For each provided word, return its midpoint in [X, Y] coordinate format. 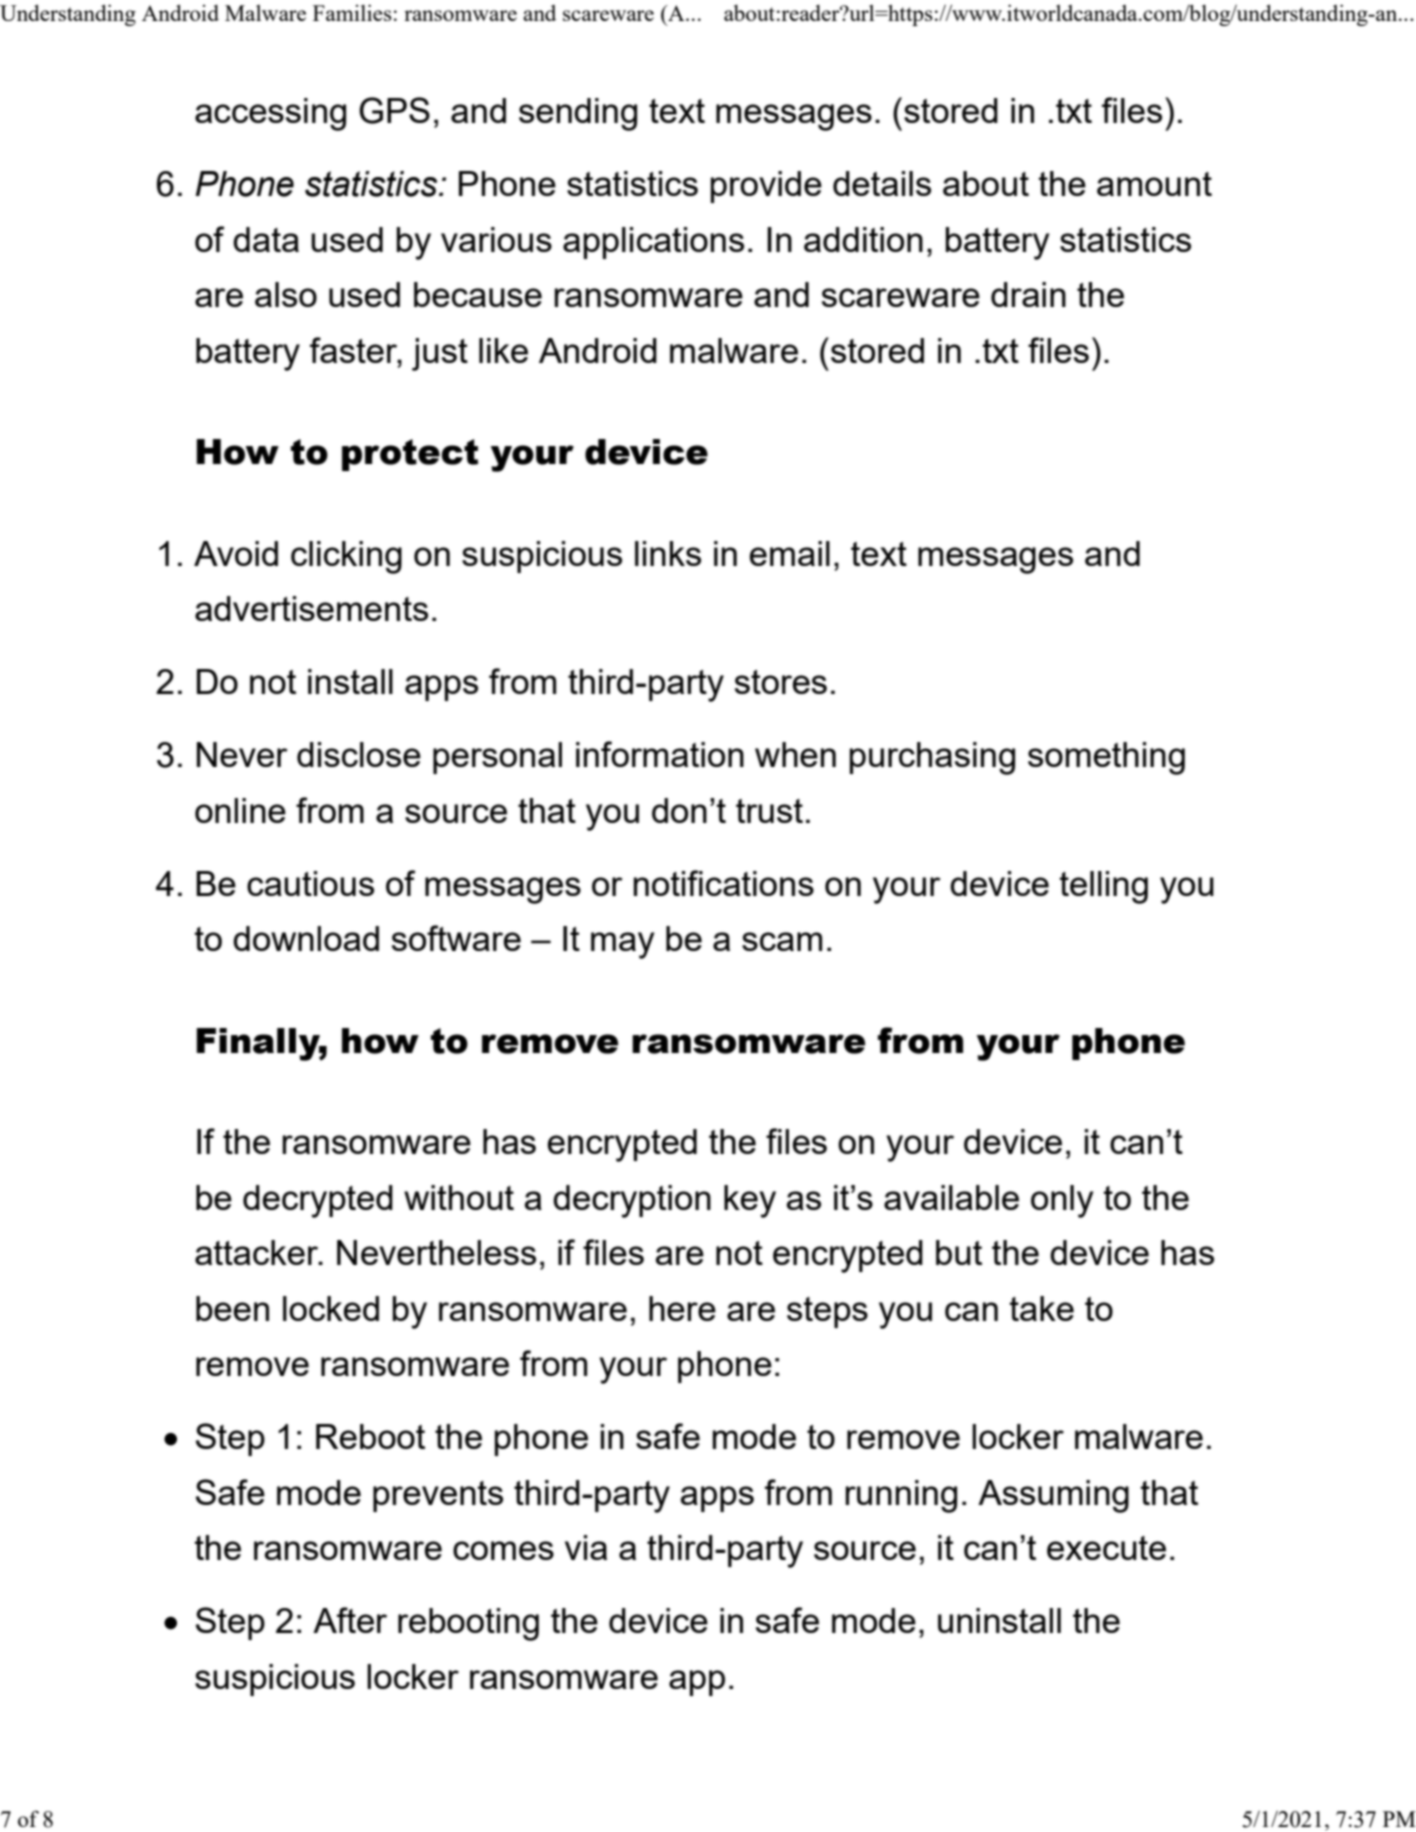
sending [578, 114]
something [1106, 758]
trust [769, 811]
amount [1154, 184]
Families [352, 12]
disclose [359, 754]
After [350, 1620]
